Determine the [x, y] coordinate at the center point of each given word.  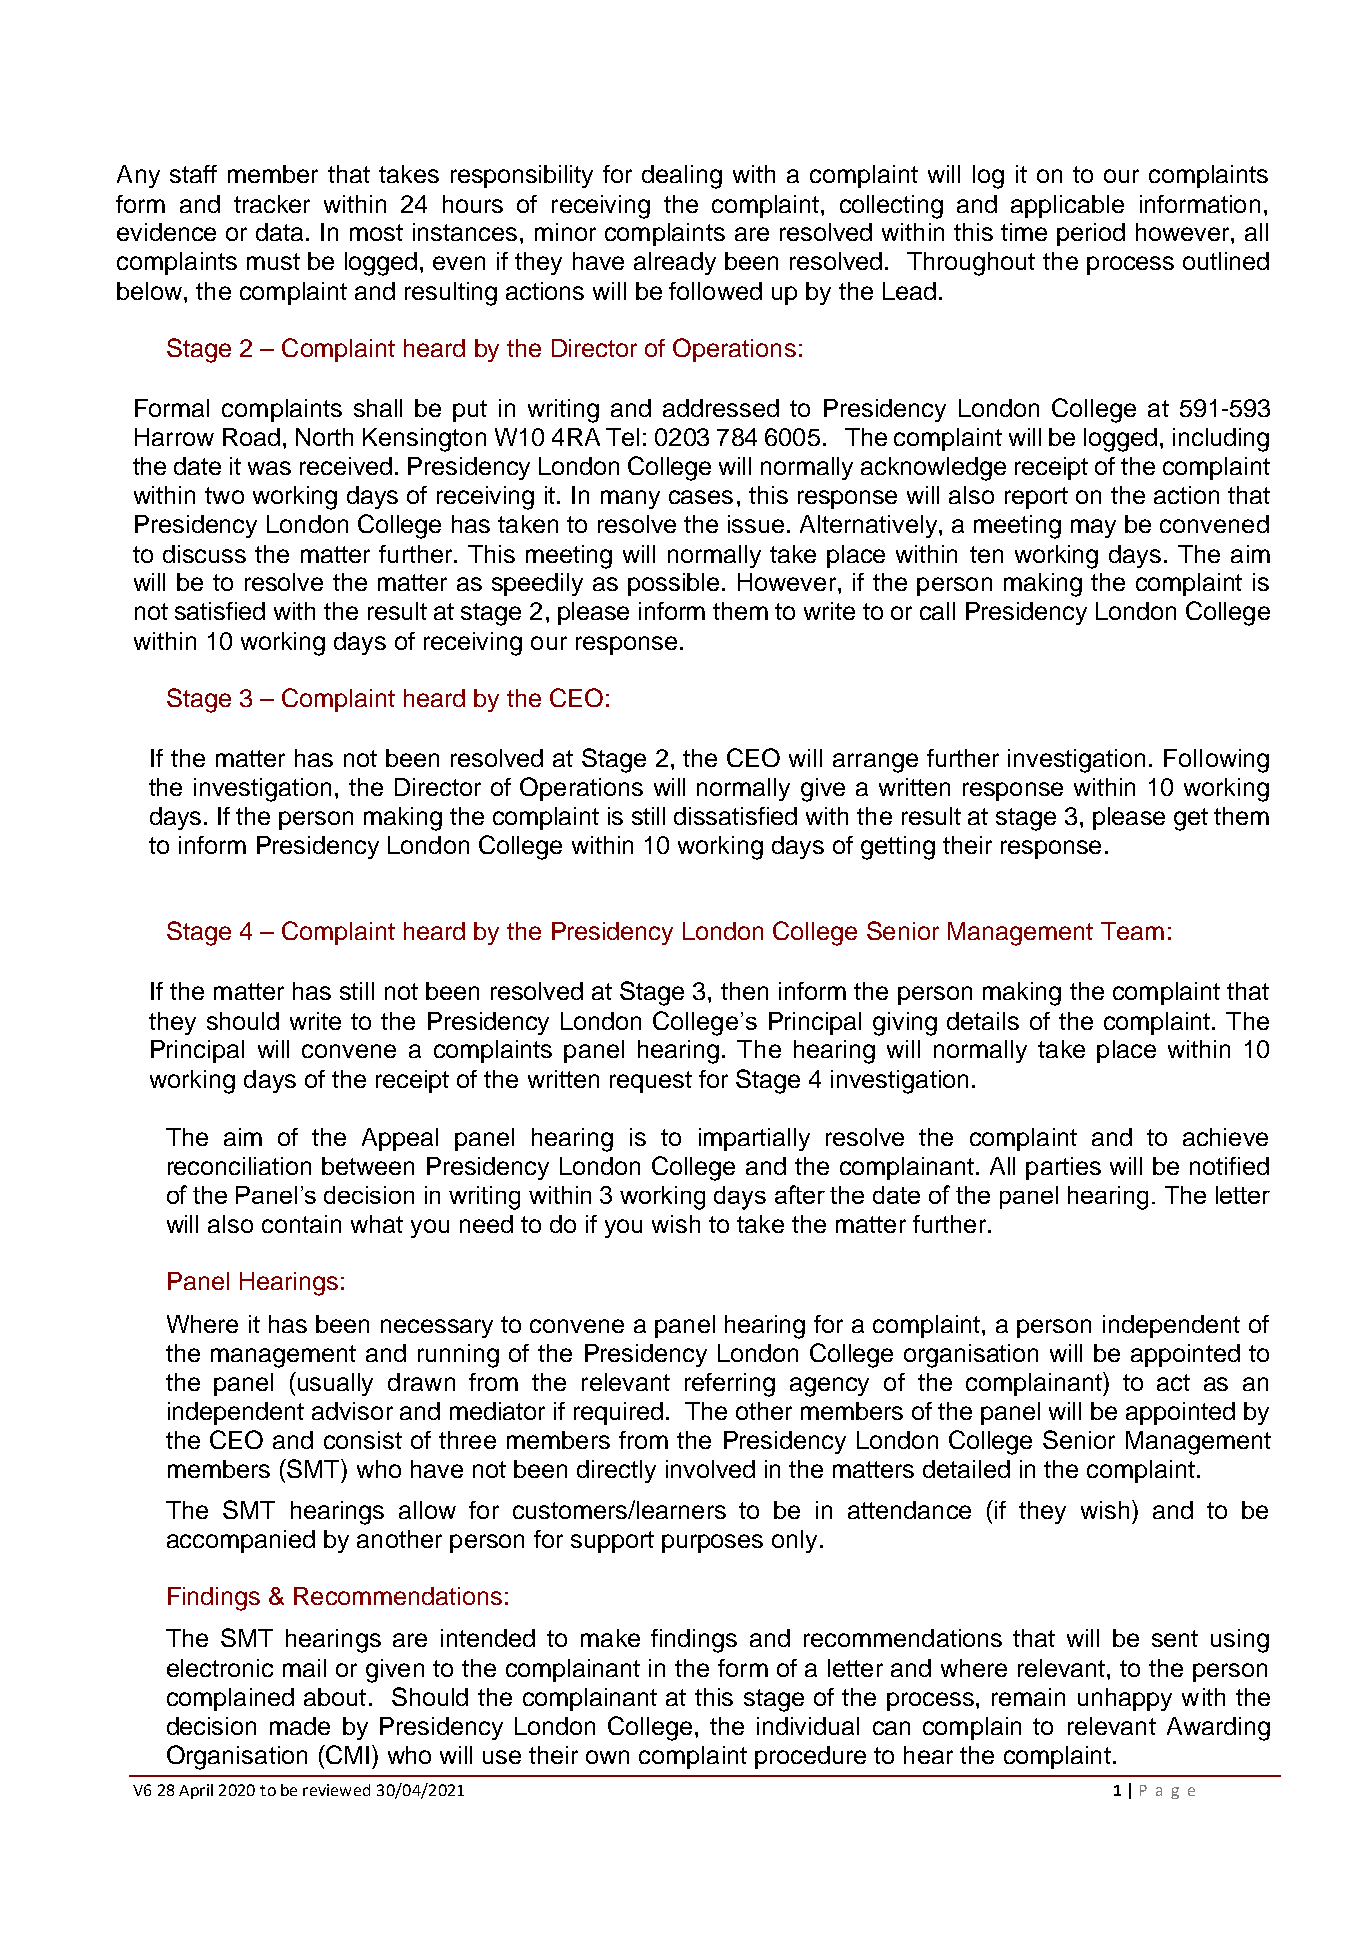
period [1091, 234]
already [675, 263]
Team [1132, 931]
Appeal [400, 1139]
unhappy [1125, 1699]
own [607, 1757]
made [300, 1726]
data [281, 232]
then [744, 991]
